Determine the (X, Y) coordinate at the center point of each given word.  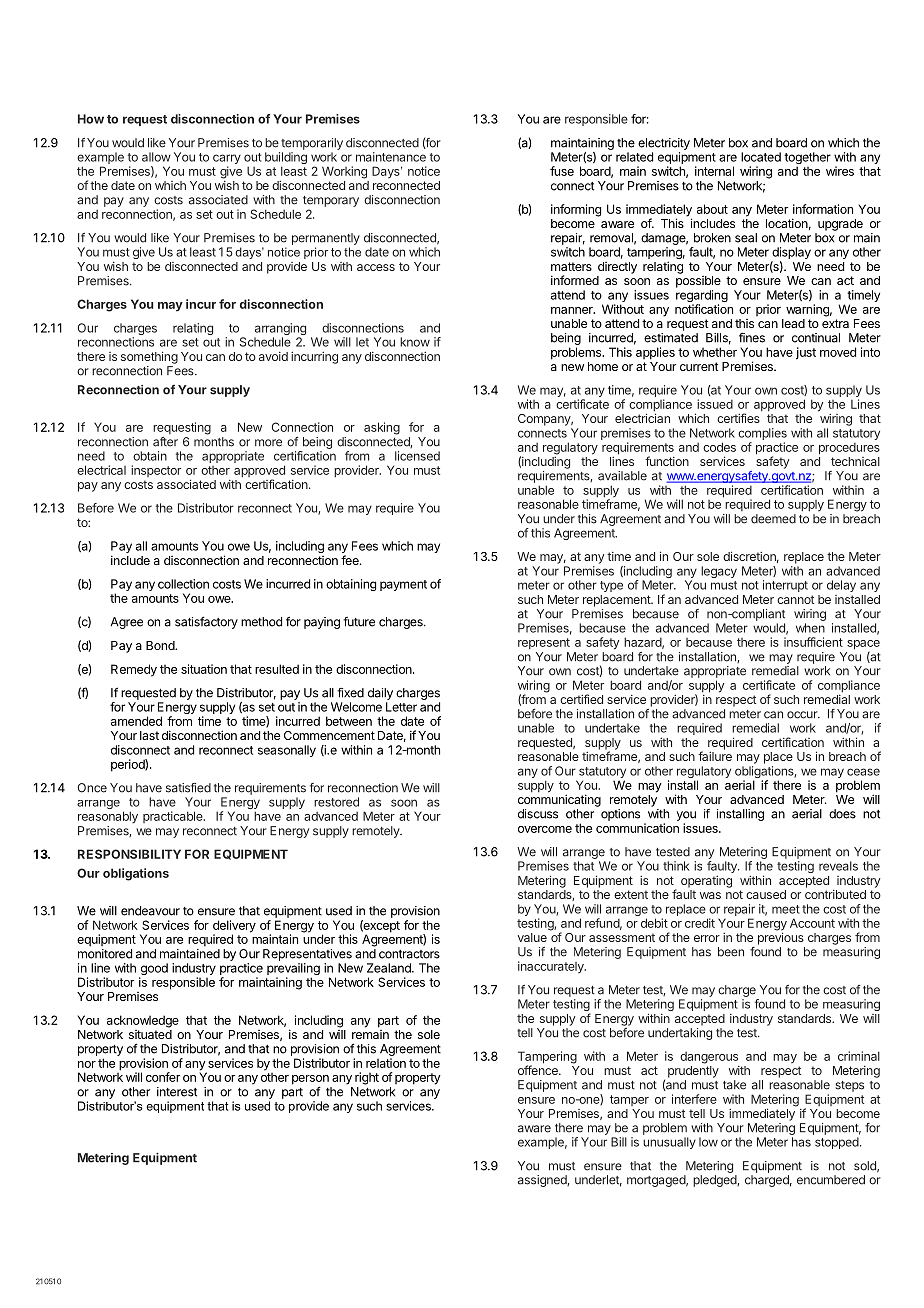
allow (156, 157)
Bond (161, 645)
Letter (401, 707)
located (761, 157)
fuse (562, 171)
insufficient (813, 642)
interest (177, 1092)
